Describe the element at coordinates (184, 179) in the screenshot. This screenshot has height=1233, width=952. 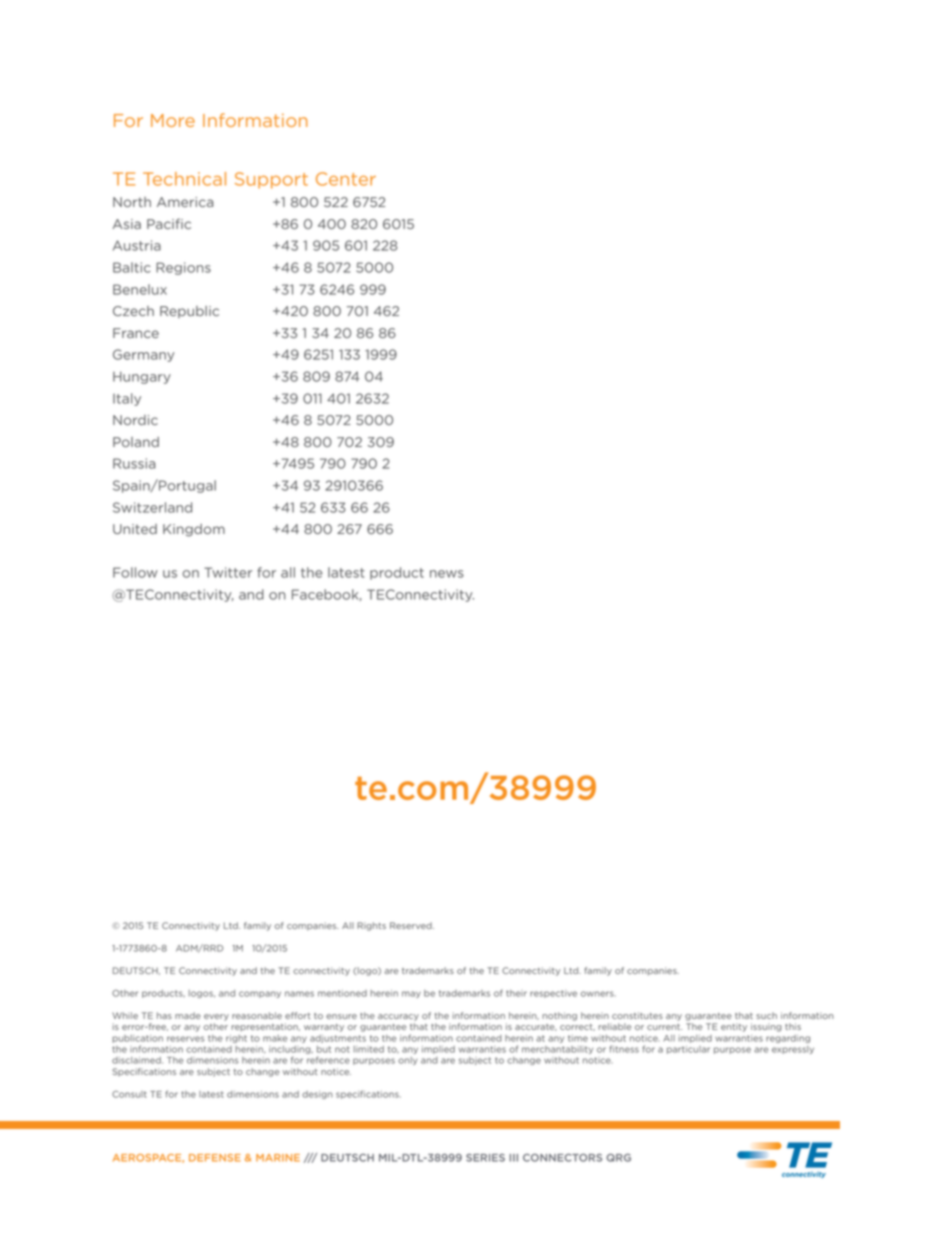
I see `Technical` at that location.
